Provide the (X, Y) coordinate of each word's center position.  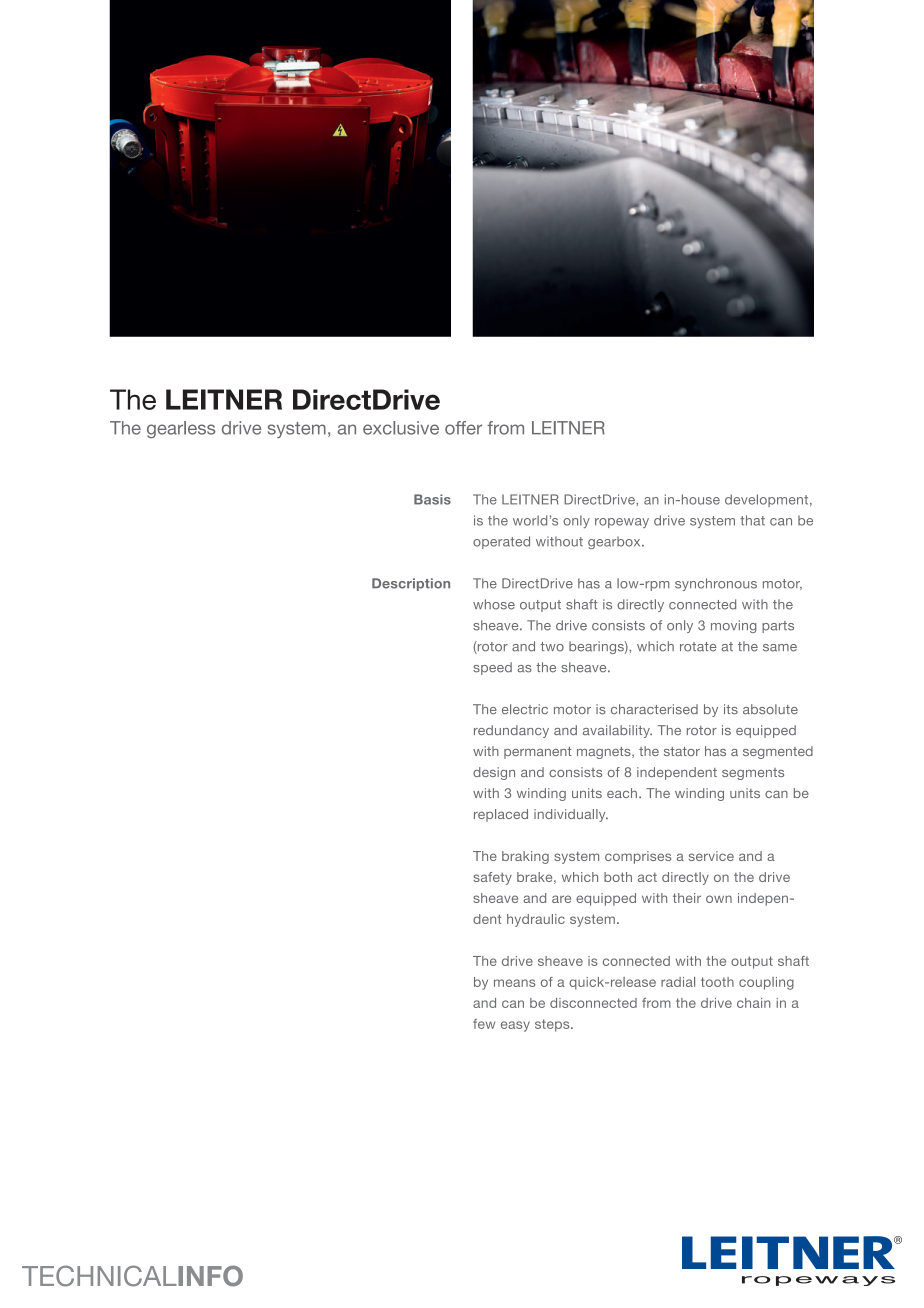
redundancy (511, 731)
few (484, 1024)
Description (411, 584)
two (552, 647)
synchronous (716, 584)
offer (463, 428)
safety (492, 878)
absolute (770, 709)
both (618, 877)
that (752, 520)
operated (501, 542)
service (711, 856)
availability (617, 731)
